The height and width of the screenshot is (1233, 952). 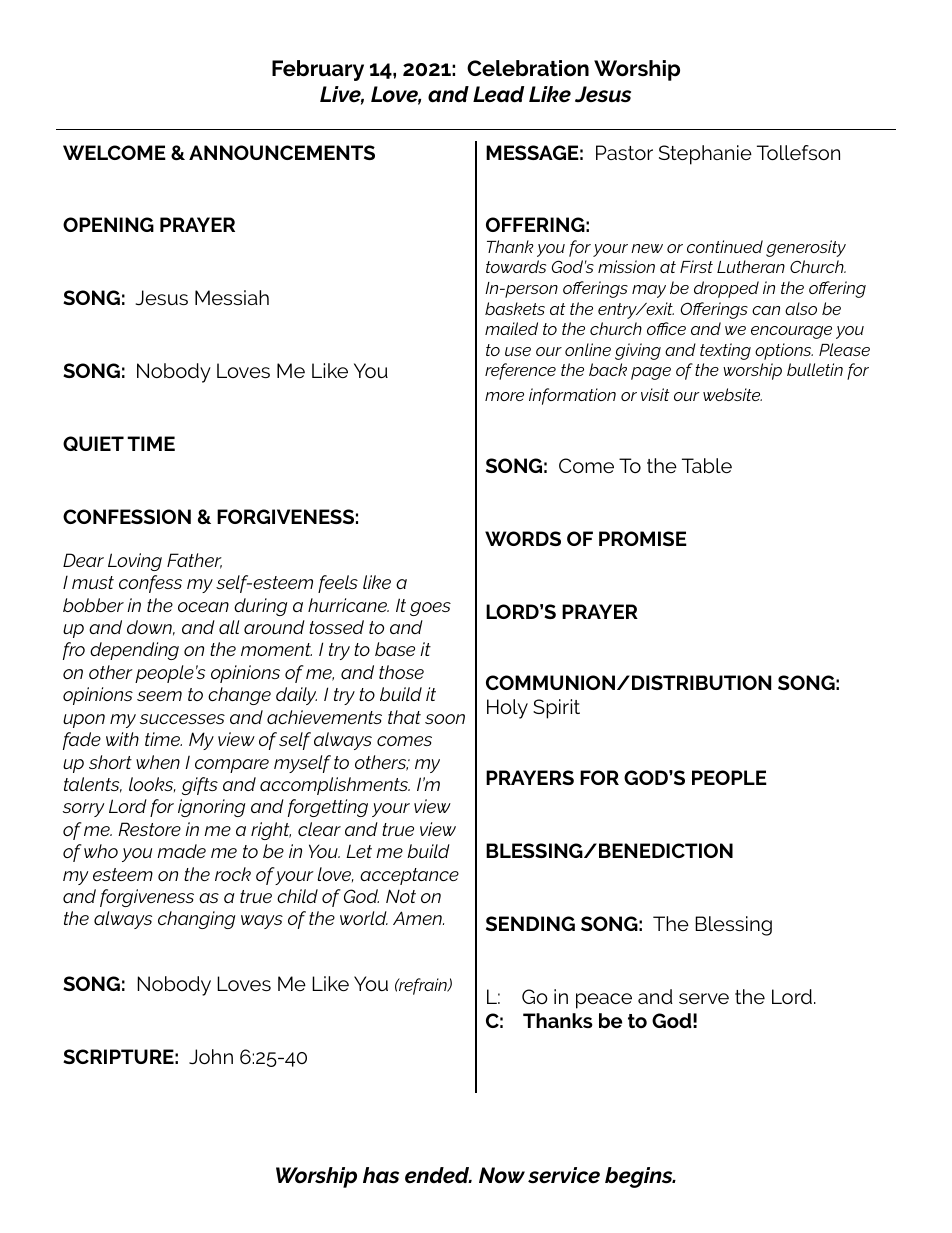 What do you see at coordinates (152, 784) in the screenshot?
I see `looks` at bounding box center [152, 784].
